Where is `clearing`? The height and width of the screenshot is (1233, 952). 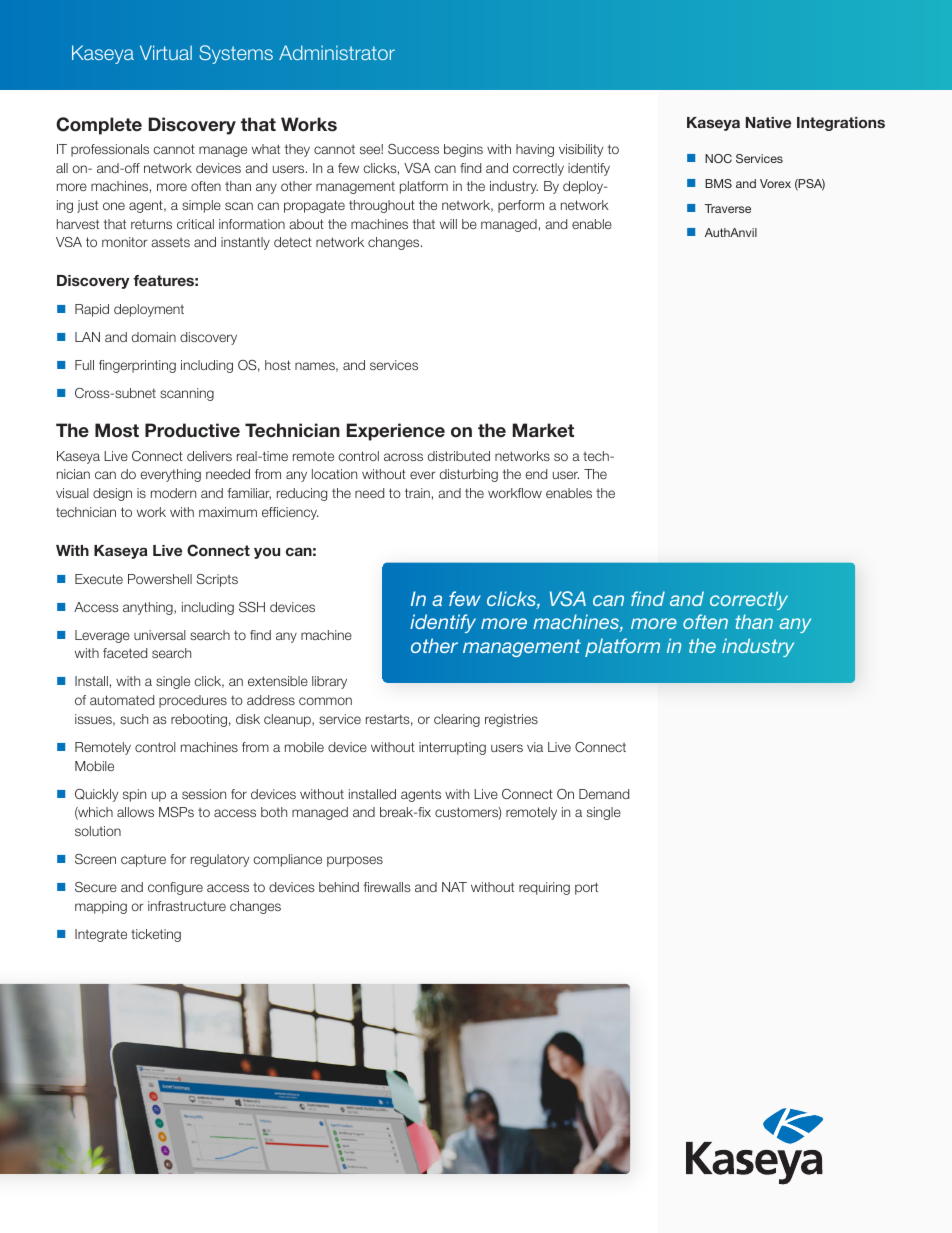
clearing is located at coordinates (457, 720).
